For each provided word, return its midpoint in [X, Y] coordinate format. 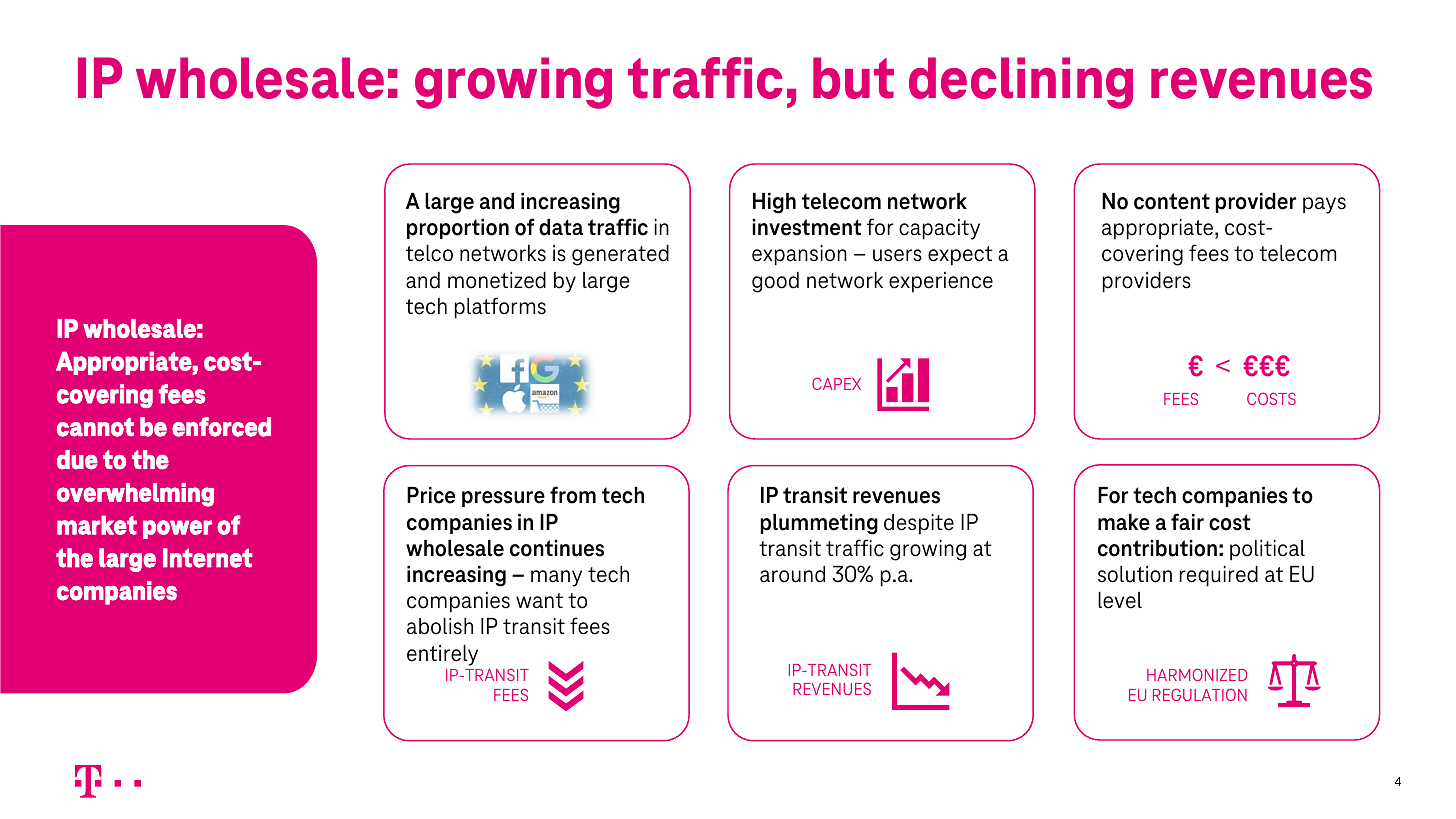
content [1172, 201]
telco [429, 253]
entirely [442, 655]
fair [1187, 521]
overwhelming [135, 495]
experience [941, 282]
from [573, 495]
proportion [458, 229]
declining [1021, 83]
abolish [440, 626]
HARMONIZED [1197, 674]
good [775, 282]
